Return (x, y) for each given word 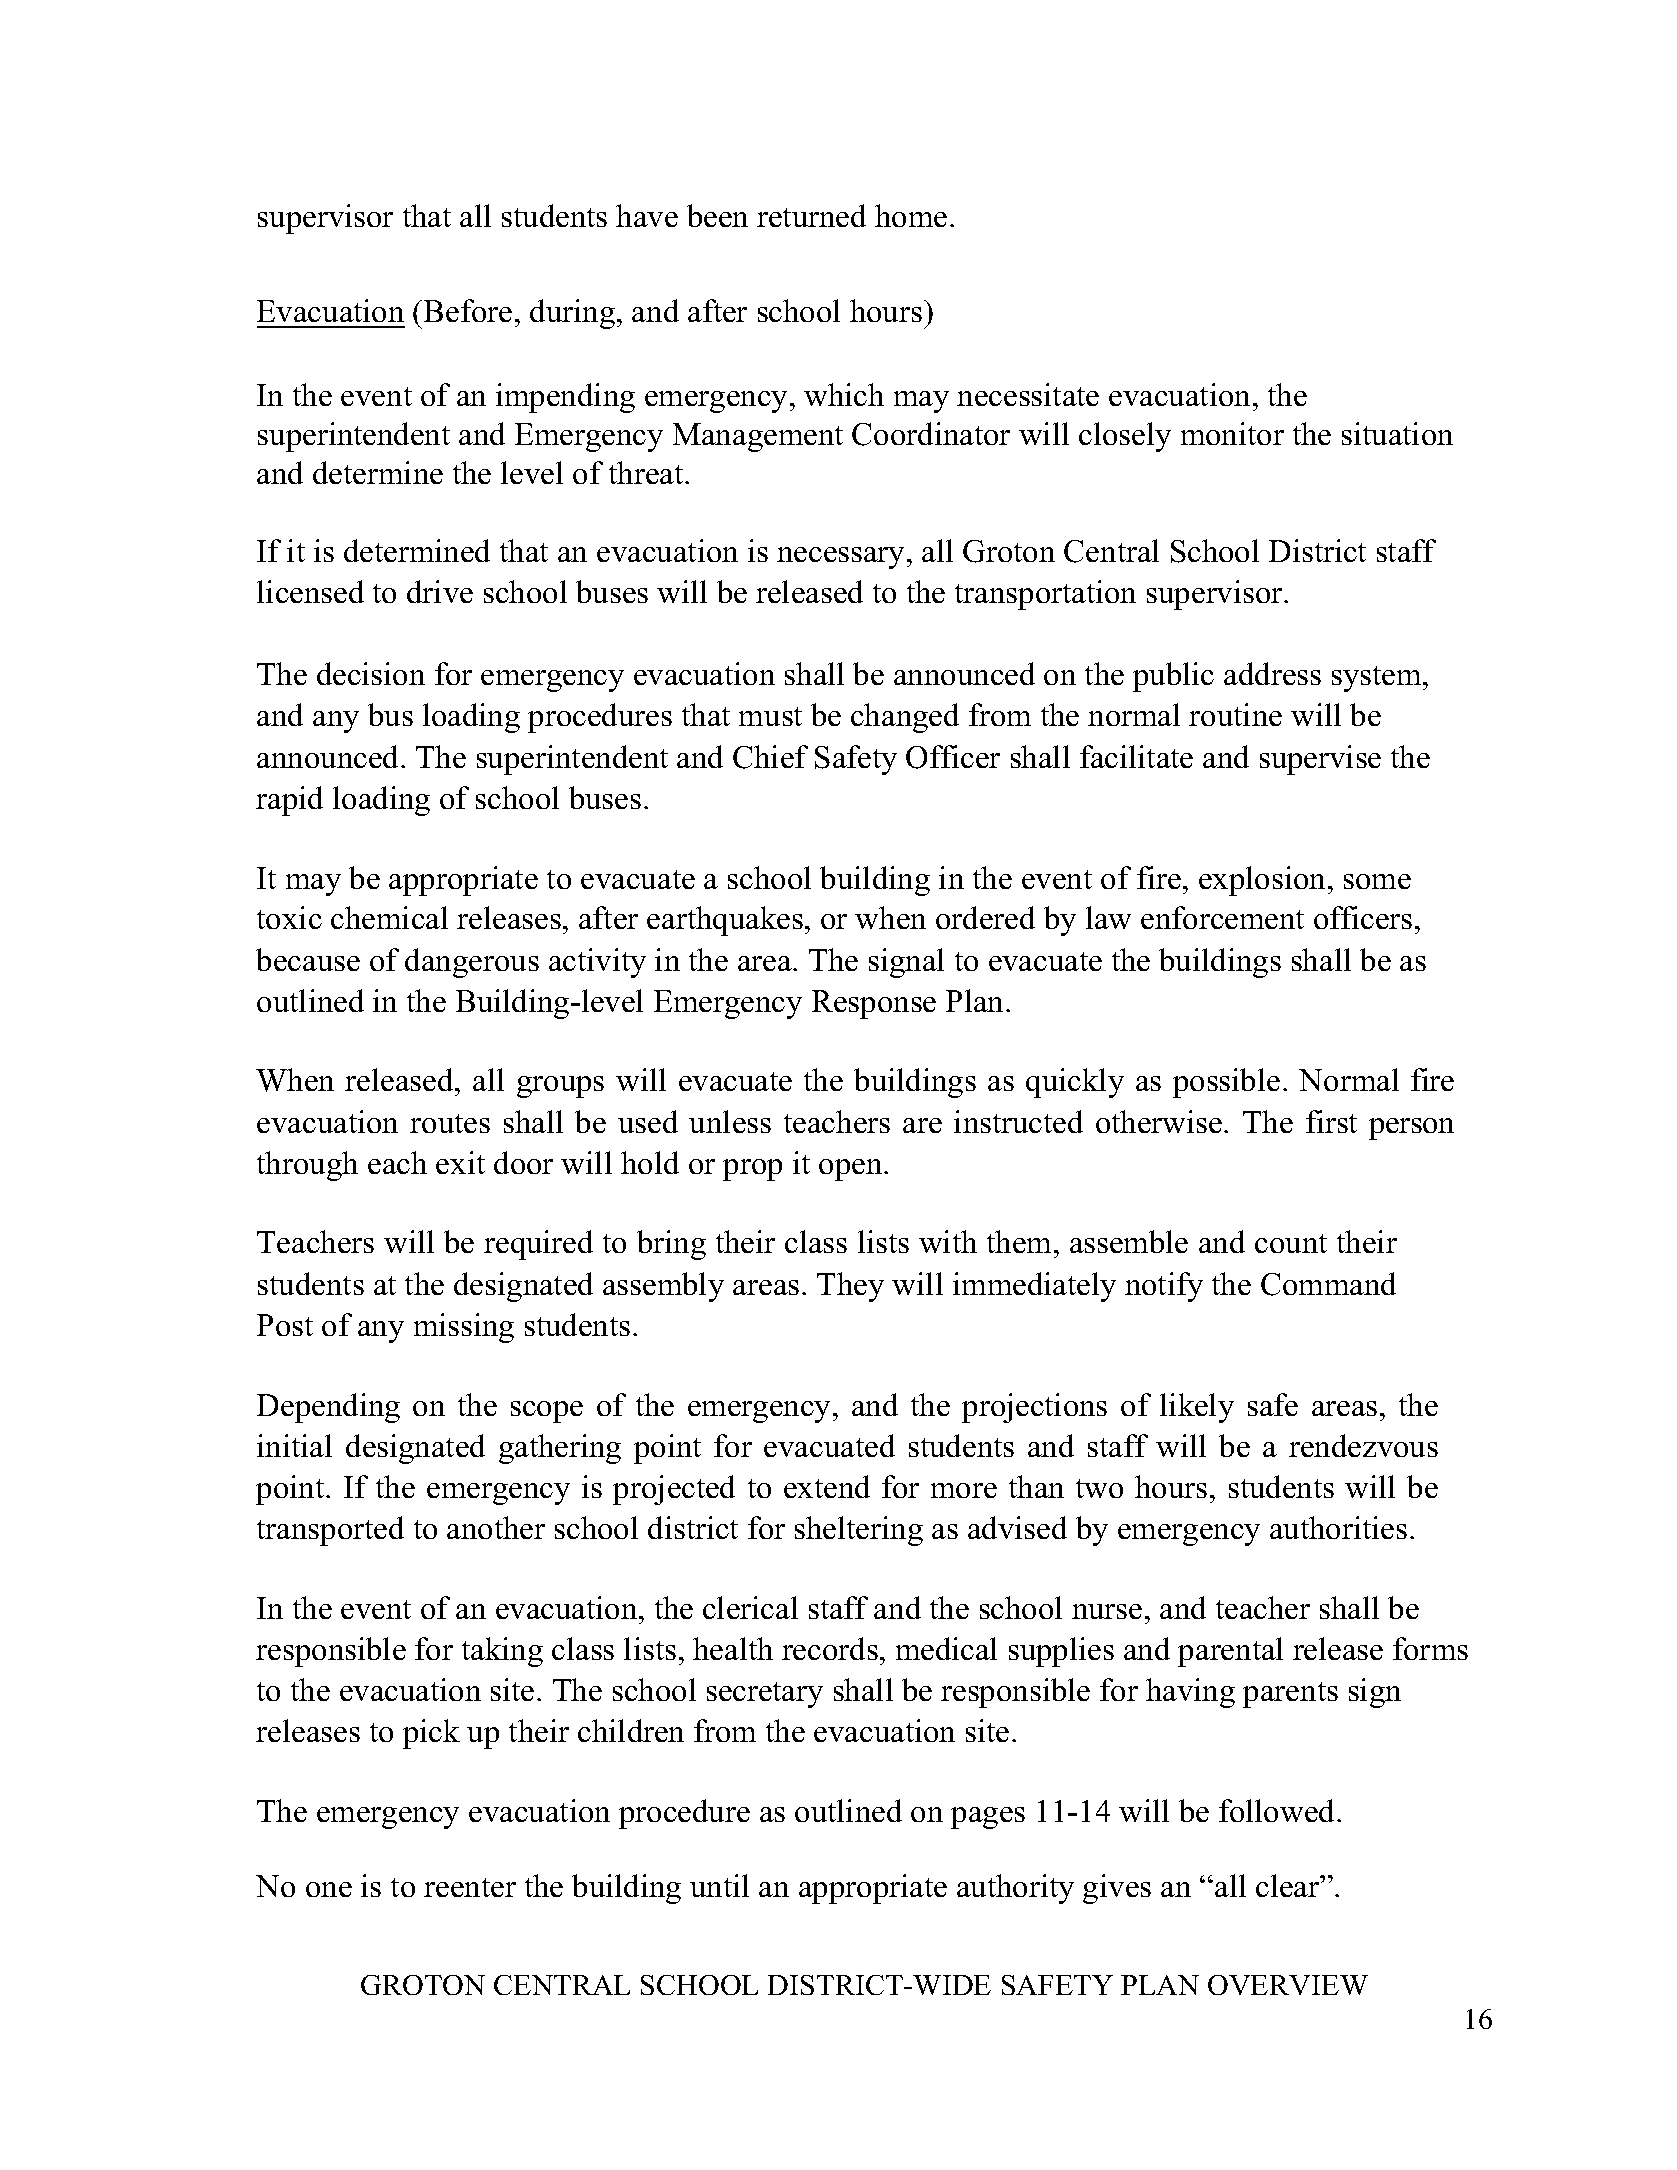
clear (1289, 1885)
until (719, 1885)
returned (811, 215)
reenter (470, 1887)
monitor (1232, 433)
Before (468, 310)
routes (450, 1123)
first (1331, 1121)
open (852, 1170)
